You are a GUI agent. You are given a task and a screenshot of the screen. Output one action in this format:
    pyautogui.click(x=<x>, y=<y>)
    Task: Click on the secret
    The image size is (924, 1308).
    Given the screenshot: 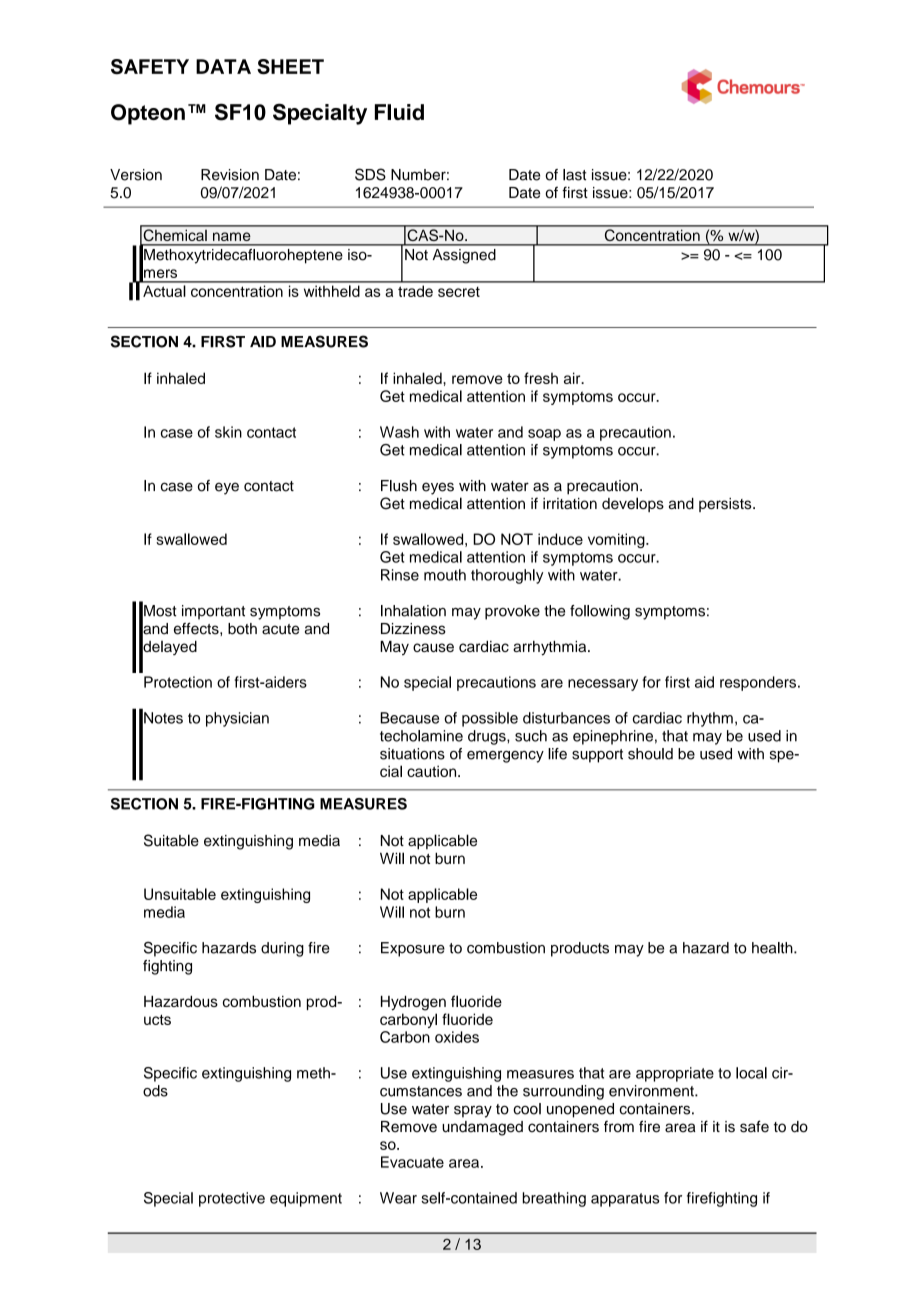 What is the action you would take?
    pyautogui.click(x=459, y=292)
